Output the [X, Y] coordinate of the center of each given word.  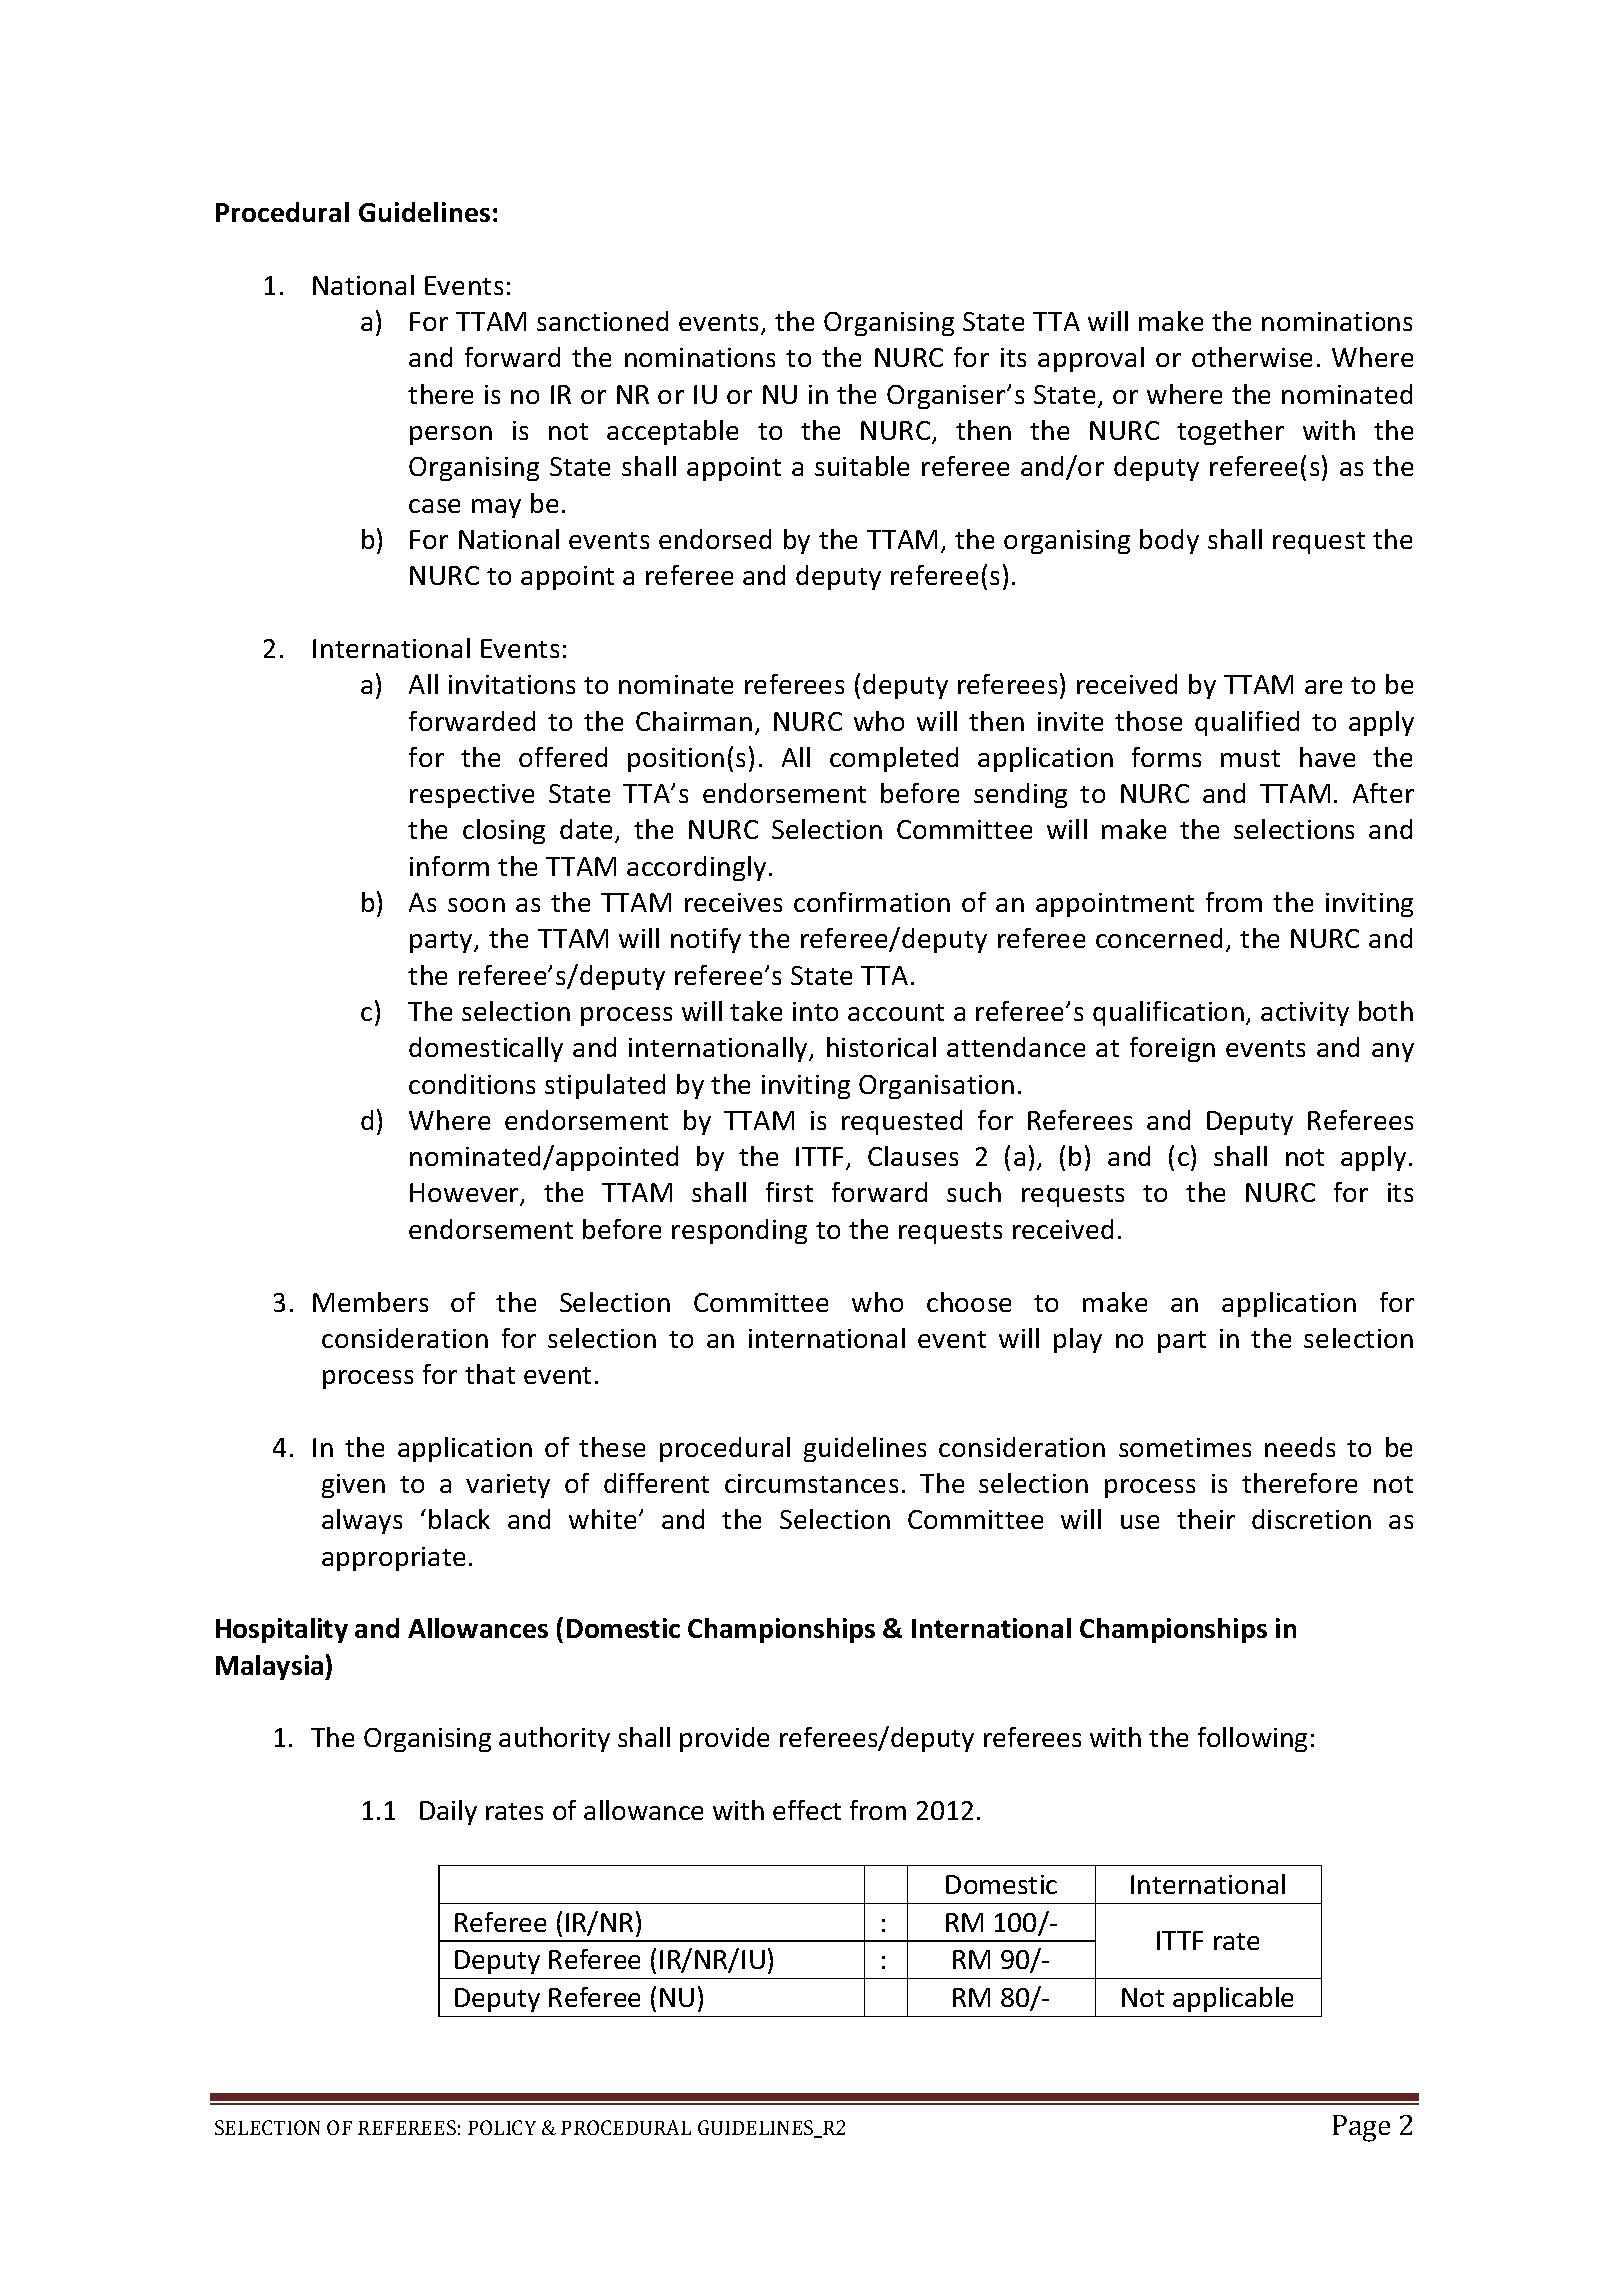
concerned [1159, 938]
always [362, 1521]
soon [476, 905]
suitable [862, 466]
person [451, 435]
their [1206, 1519]
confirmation [872, 902]
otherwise [1252, 357]
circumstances [811, 1483]
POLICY [502, 2127]
